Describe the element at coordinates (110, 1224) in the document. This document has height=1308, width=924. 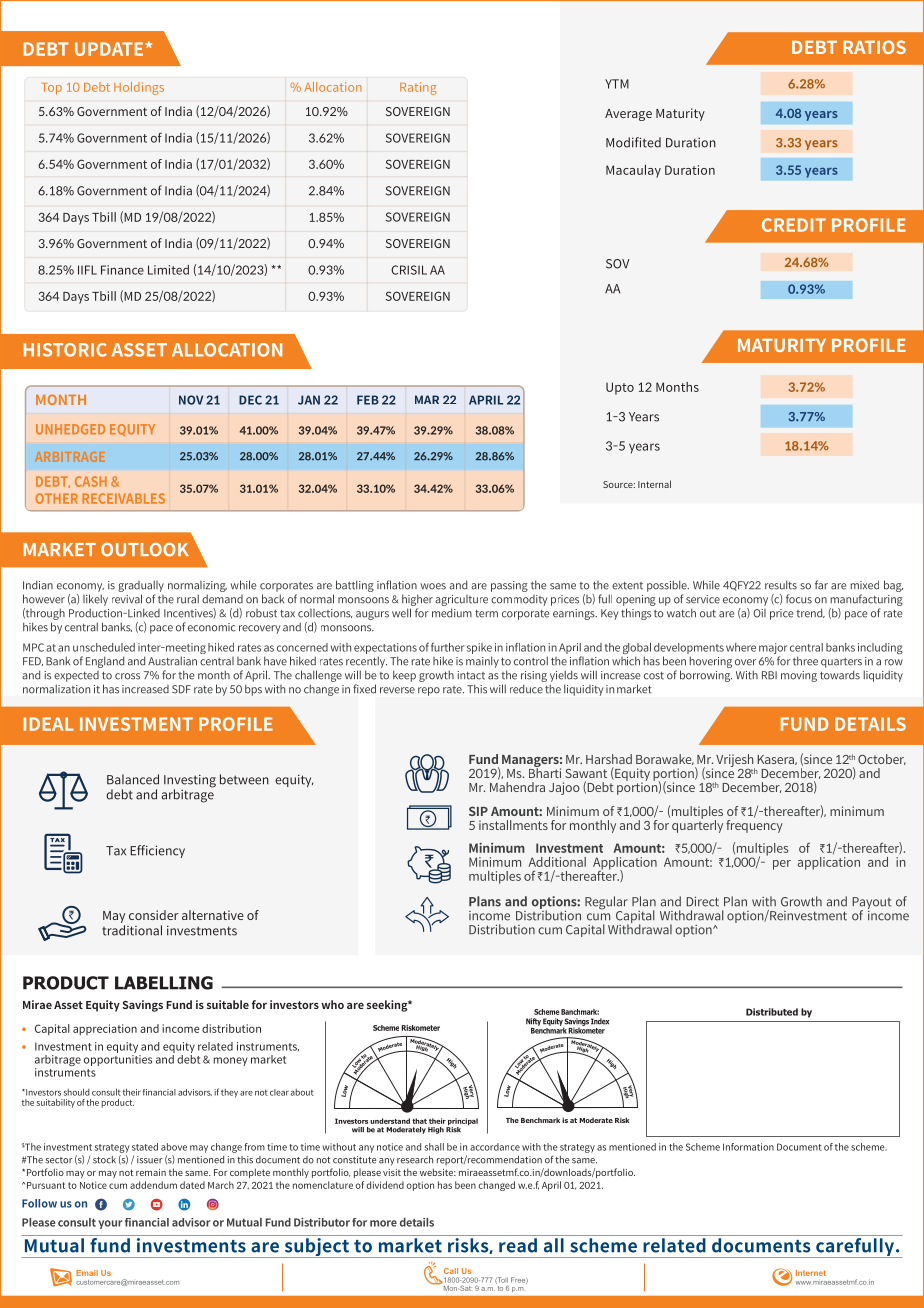
I see `your` at that location.
